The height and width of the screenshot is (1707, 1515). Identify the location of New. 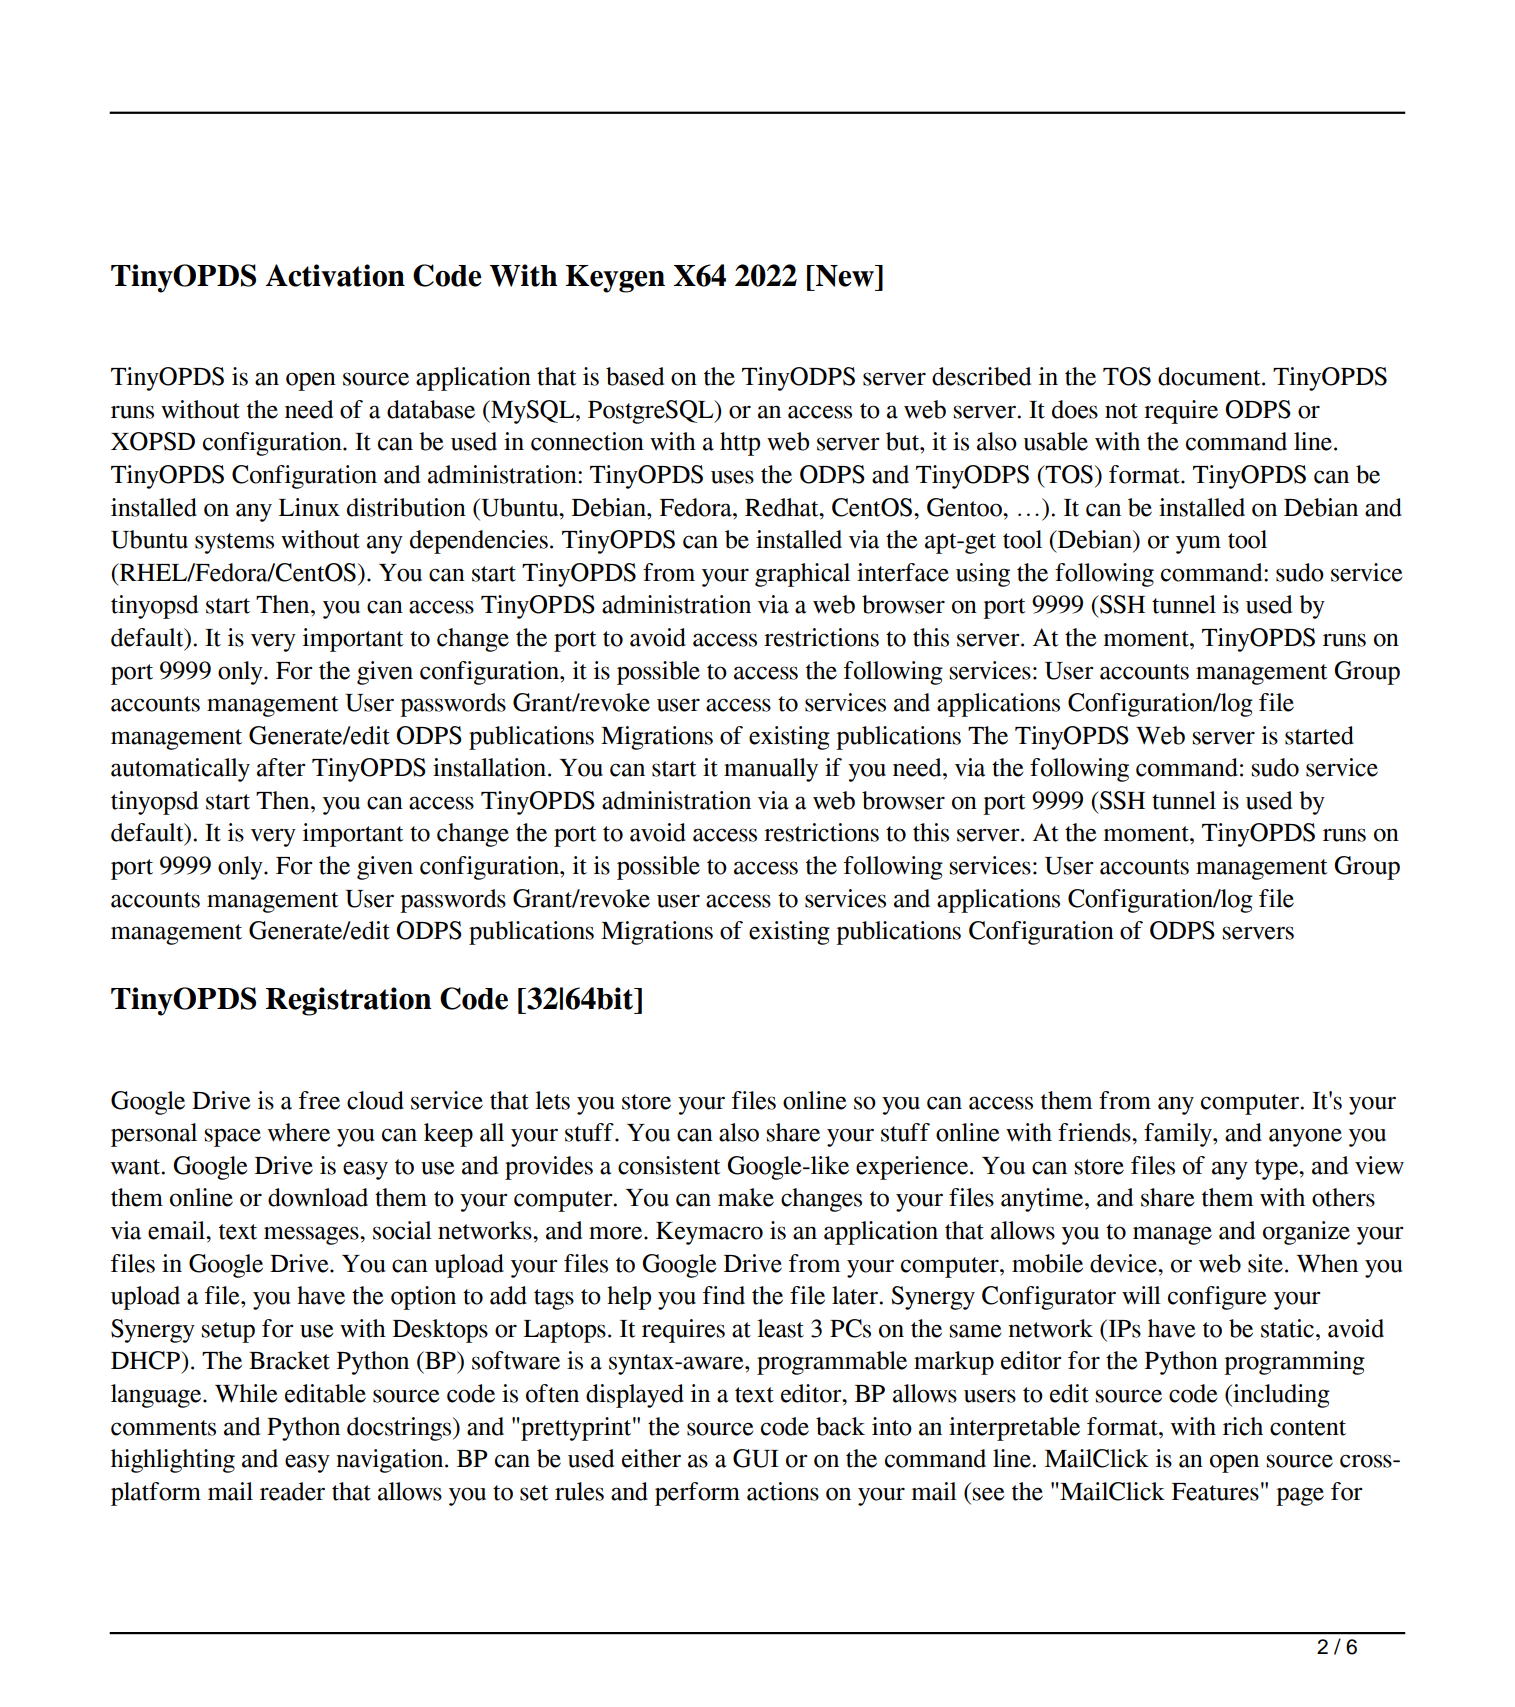
(845, 276).
